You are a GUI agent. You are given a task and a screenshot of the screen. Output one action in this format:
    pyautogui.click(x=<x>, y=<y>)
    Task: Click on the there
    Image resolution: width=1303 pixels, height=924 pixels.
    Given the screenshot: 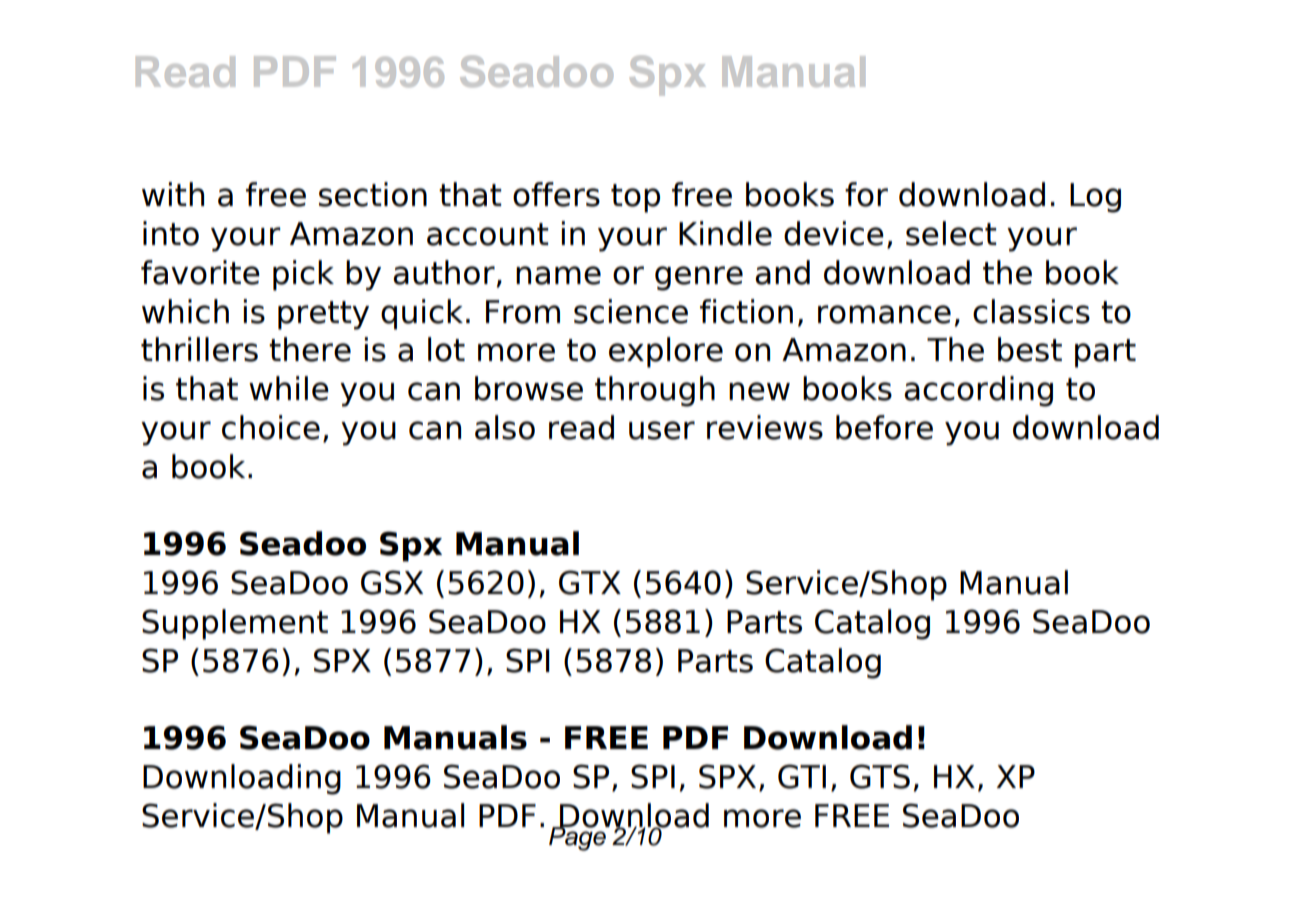 What is the action you would take?
    pyautogui.click(x=310, y=349)
